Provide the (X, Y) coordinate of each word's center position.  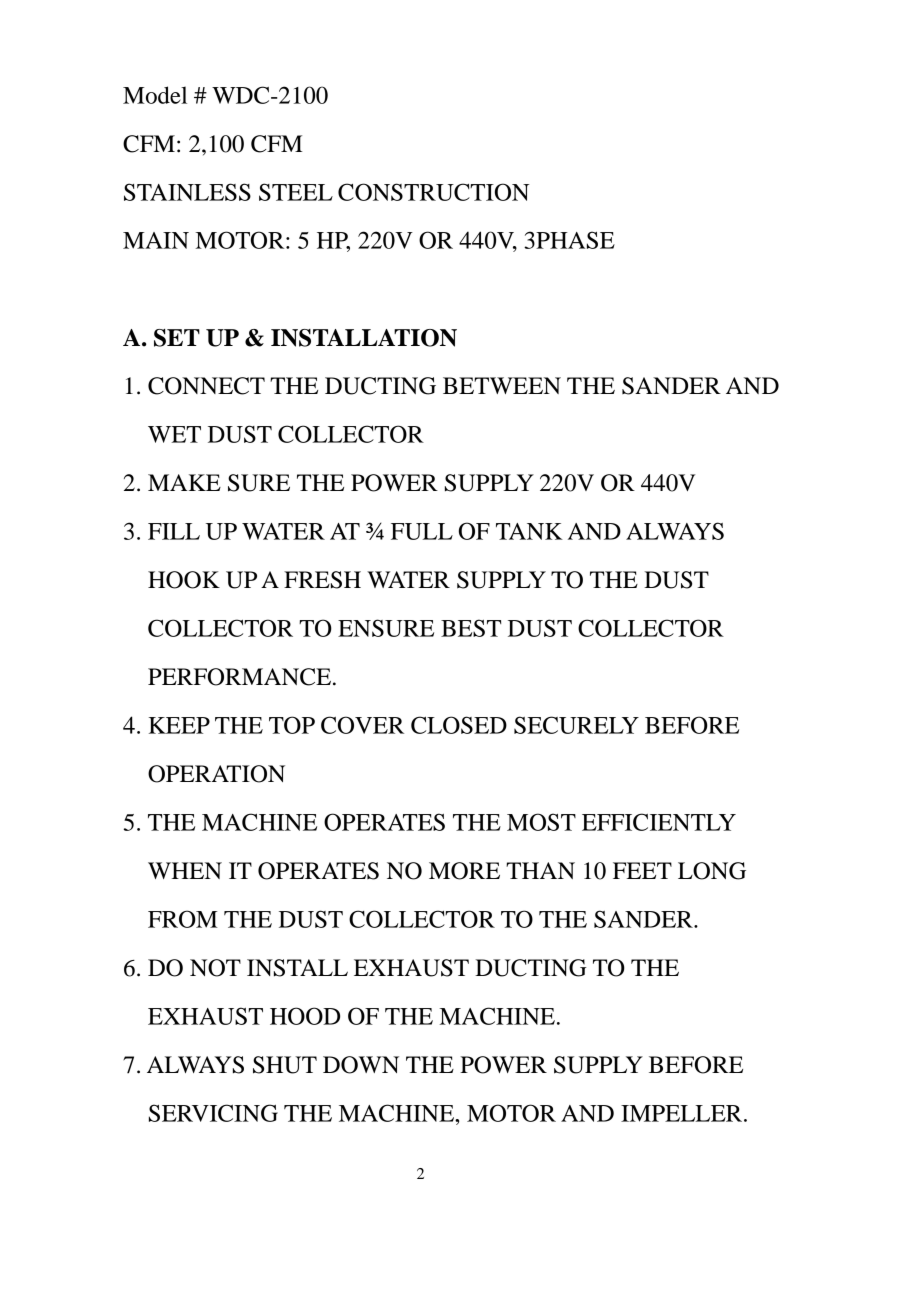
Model (155, 95)
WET (174, 434)
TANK (529, 531)
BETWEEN (502, 385)
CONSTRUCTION (433, 192)
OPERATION (216, 774)
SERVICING (213, 1113)
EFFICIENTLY (659, 822)
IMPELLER (683, 1113)
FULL (422, 531)
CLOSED (459, 725)
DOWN (361, 1065)
